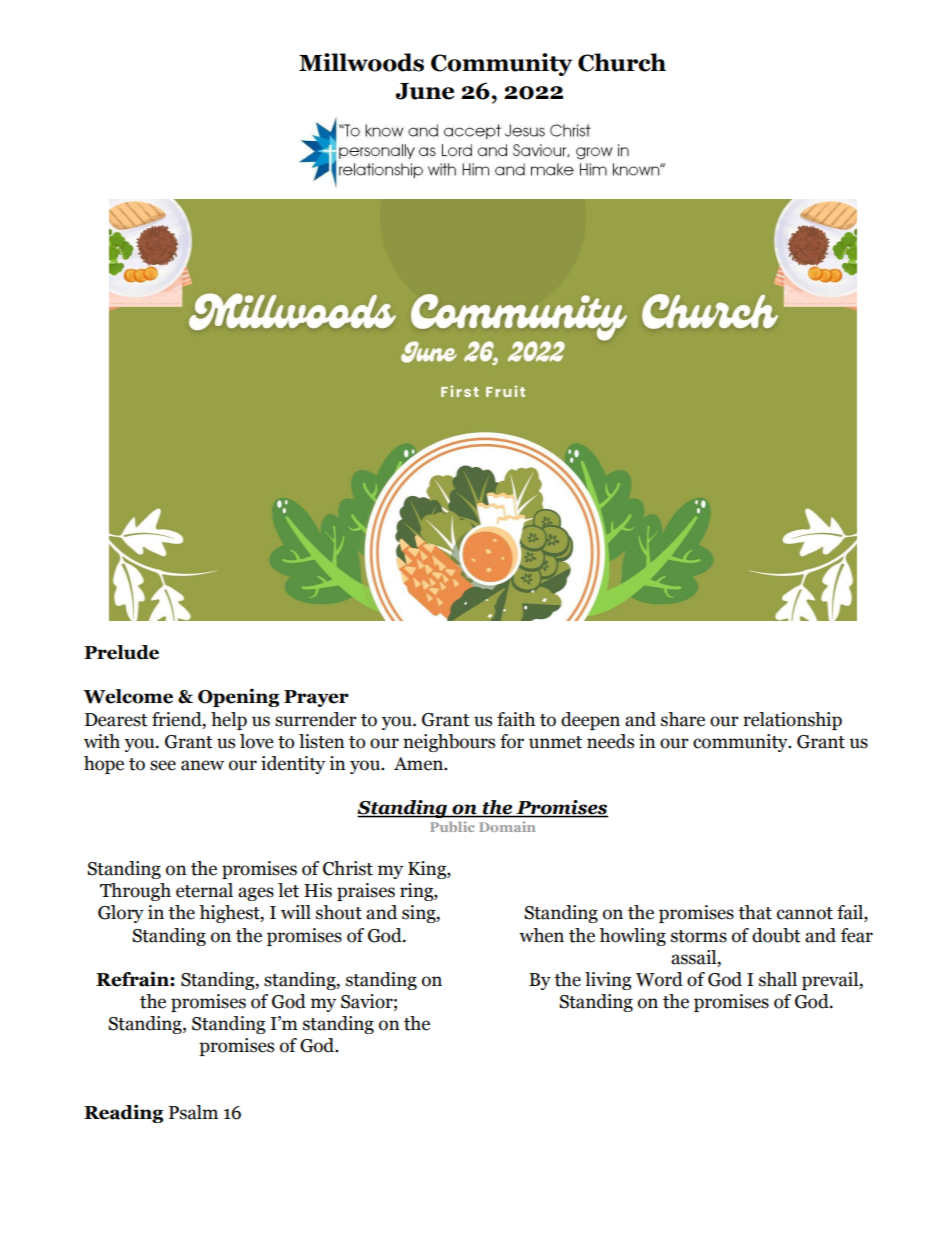 Image resolution: width=952 pixels, height=1233 pixels. Describe the element at coordinates (204, 890) in the page. I see `eternal` at that location.
